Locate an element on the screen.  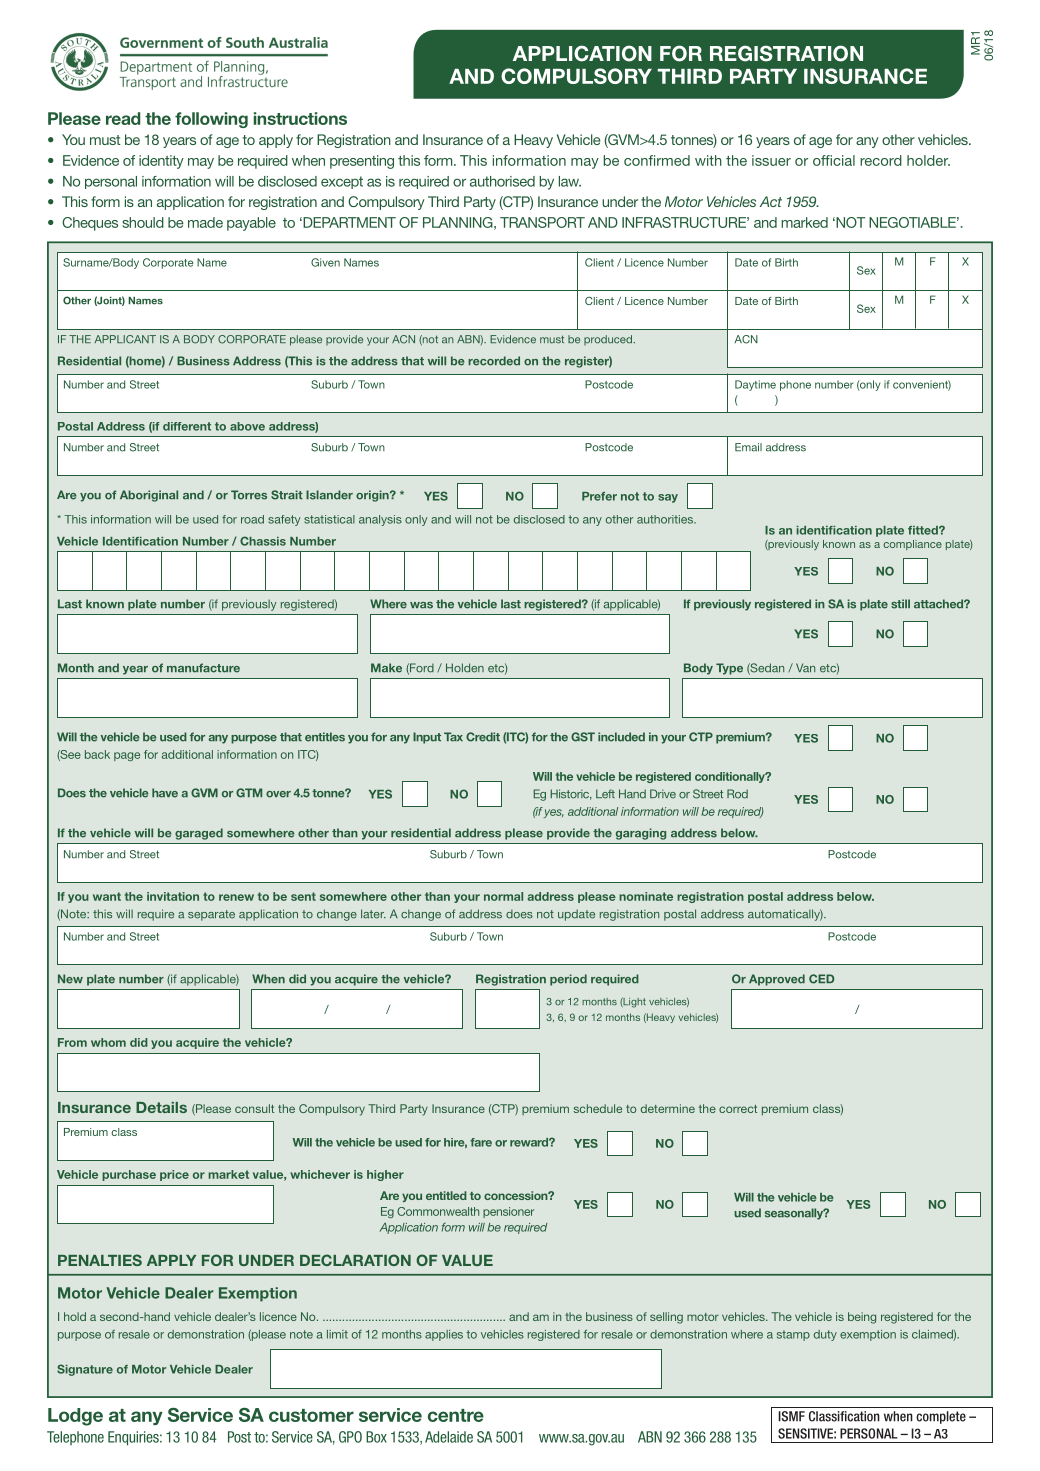
Prefer is located at coordinates (599, 496).
